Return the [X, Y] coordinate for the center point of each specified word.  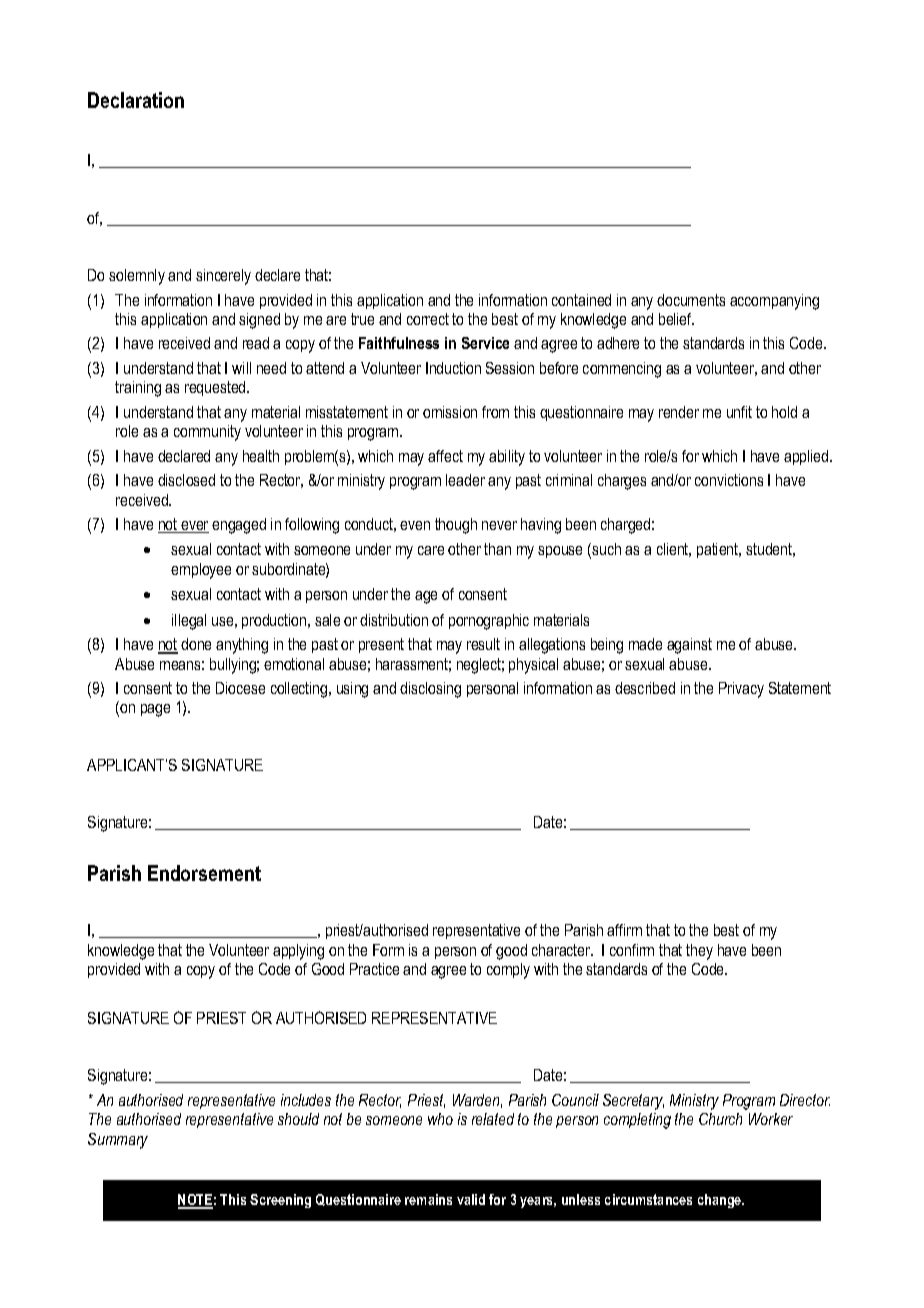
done [196, 644]
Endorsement [204, 873]
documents [691, 300]
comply [508, 971]
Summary [118, 1141]
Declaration [136, 100]
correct [428, 319]
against [689, 646]
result [483, 644]
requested [216, 388]
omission [450, 412]
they [699, 952]
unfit [739, 412]
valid [471, 1199]
